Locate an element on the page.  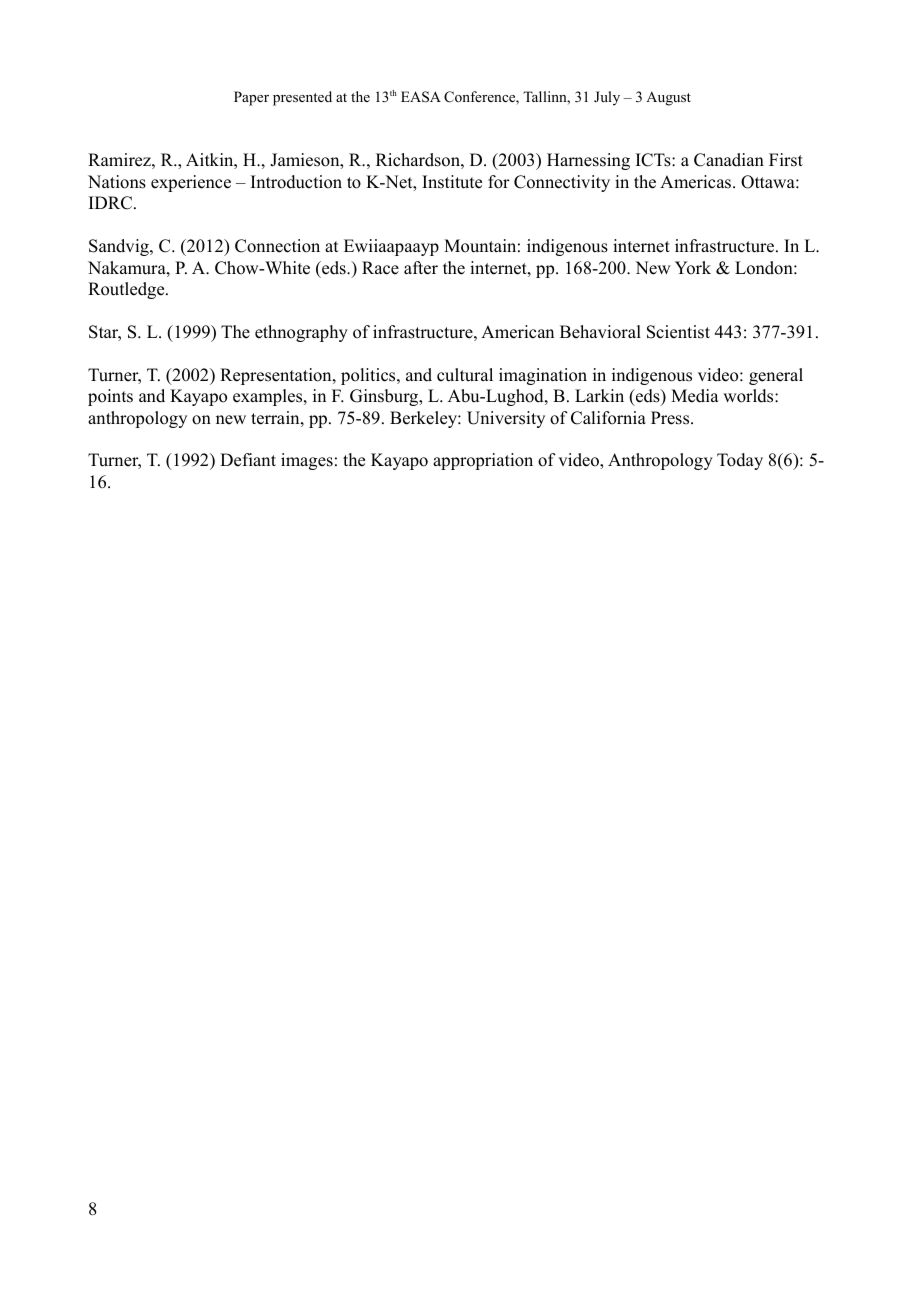
ethnography is located at coordinates (301, 333).
